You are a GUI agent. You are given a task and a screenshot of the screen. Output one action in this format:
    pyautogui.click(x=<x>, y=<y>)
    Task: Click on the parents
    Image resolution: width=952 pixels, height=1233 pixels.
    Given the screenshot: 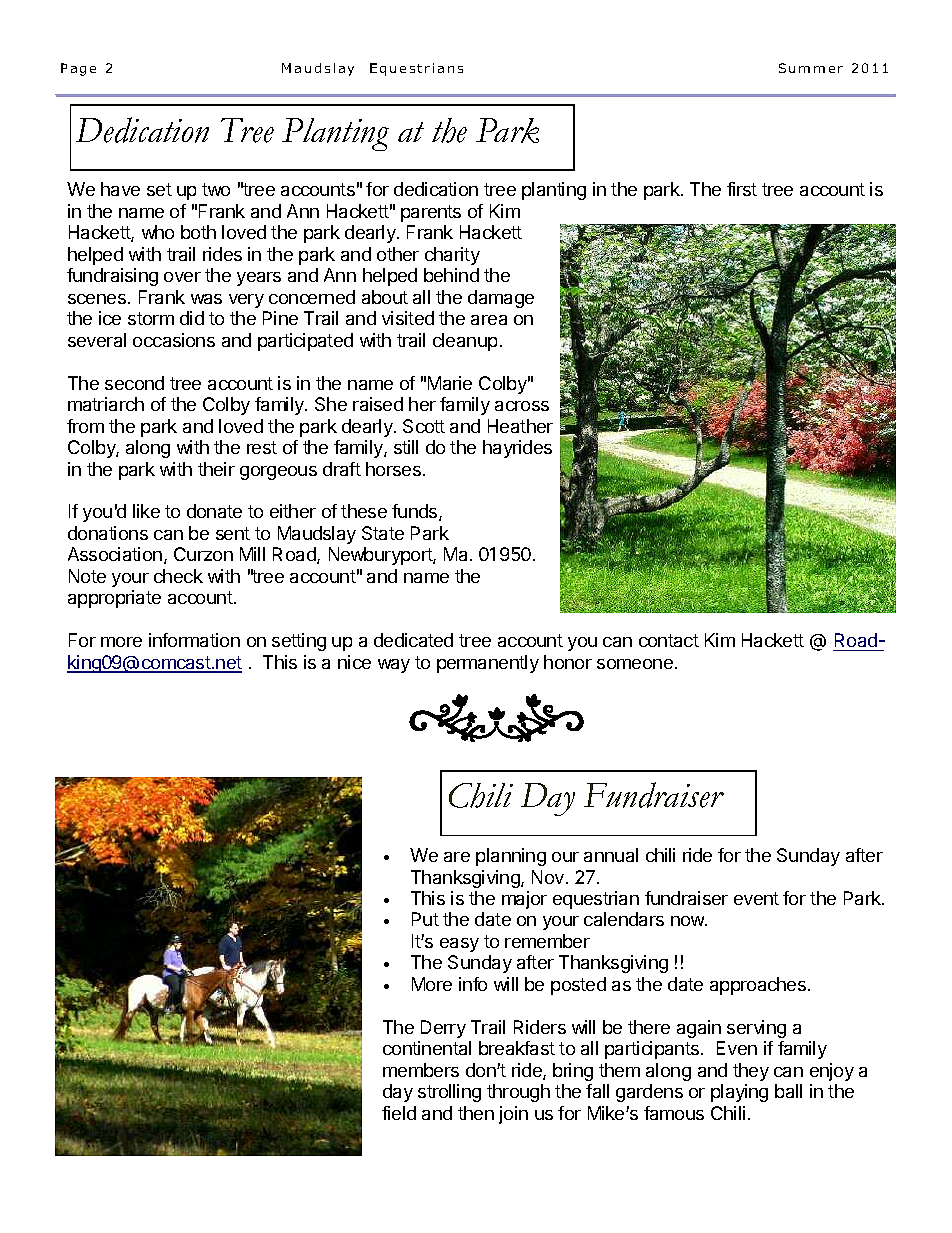 What is the action you would take?
    pyautogui.click(x=431, y=213)
